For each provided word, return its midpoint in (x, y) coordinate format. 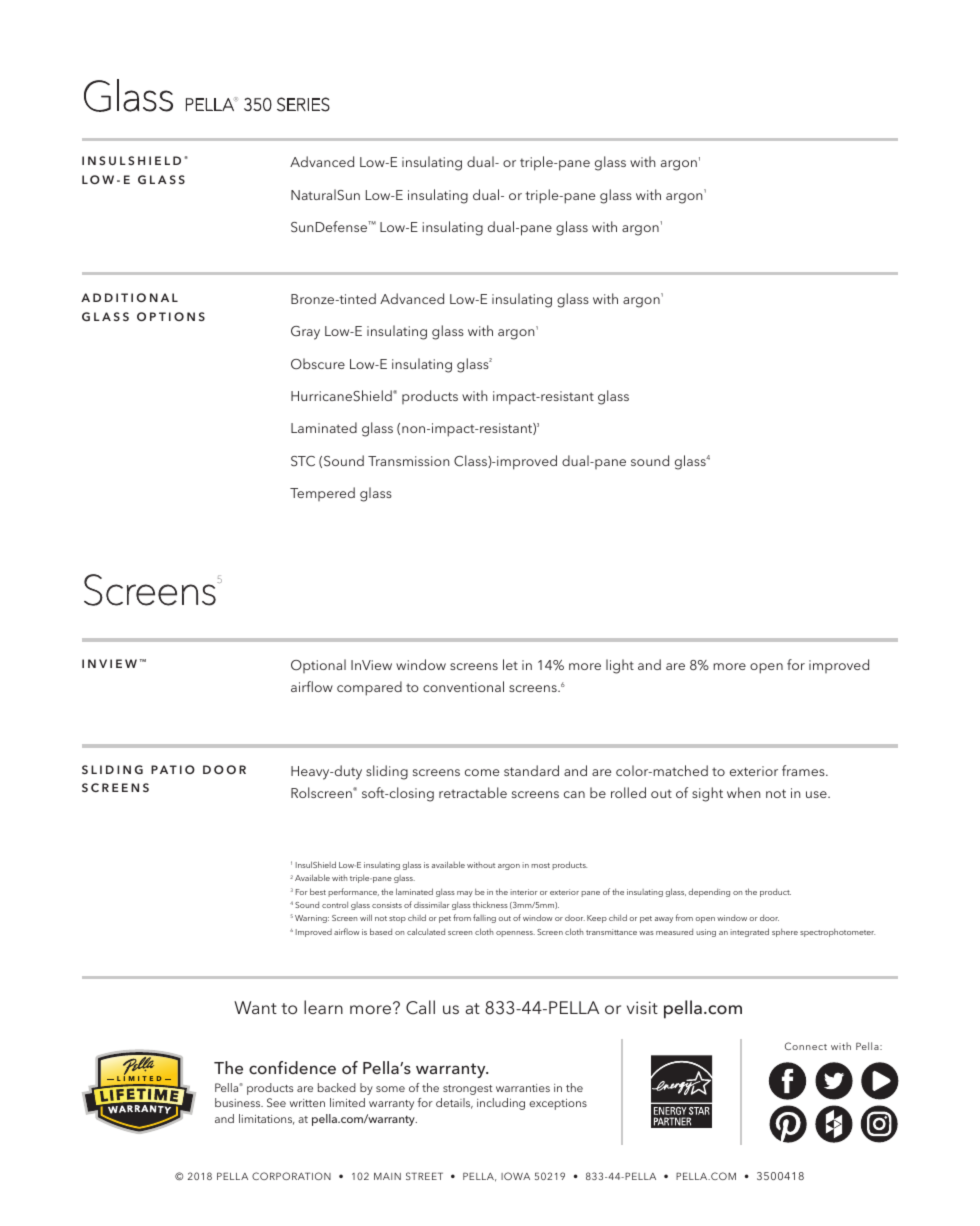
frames (804, 770)
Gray (305, 333)
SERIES (303, 104)
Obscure (318, 364)
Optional (318, 666)
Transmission (408, 461)
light (620, 666)
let (510, 664)
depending (709, 892)
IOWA (515, 1176)
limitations (266, 1119)
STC (303, 461)
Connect (806, 1046)
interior (523, 892)
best (318, 891)
